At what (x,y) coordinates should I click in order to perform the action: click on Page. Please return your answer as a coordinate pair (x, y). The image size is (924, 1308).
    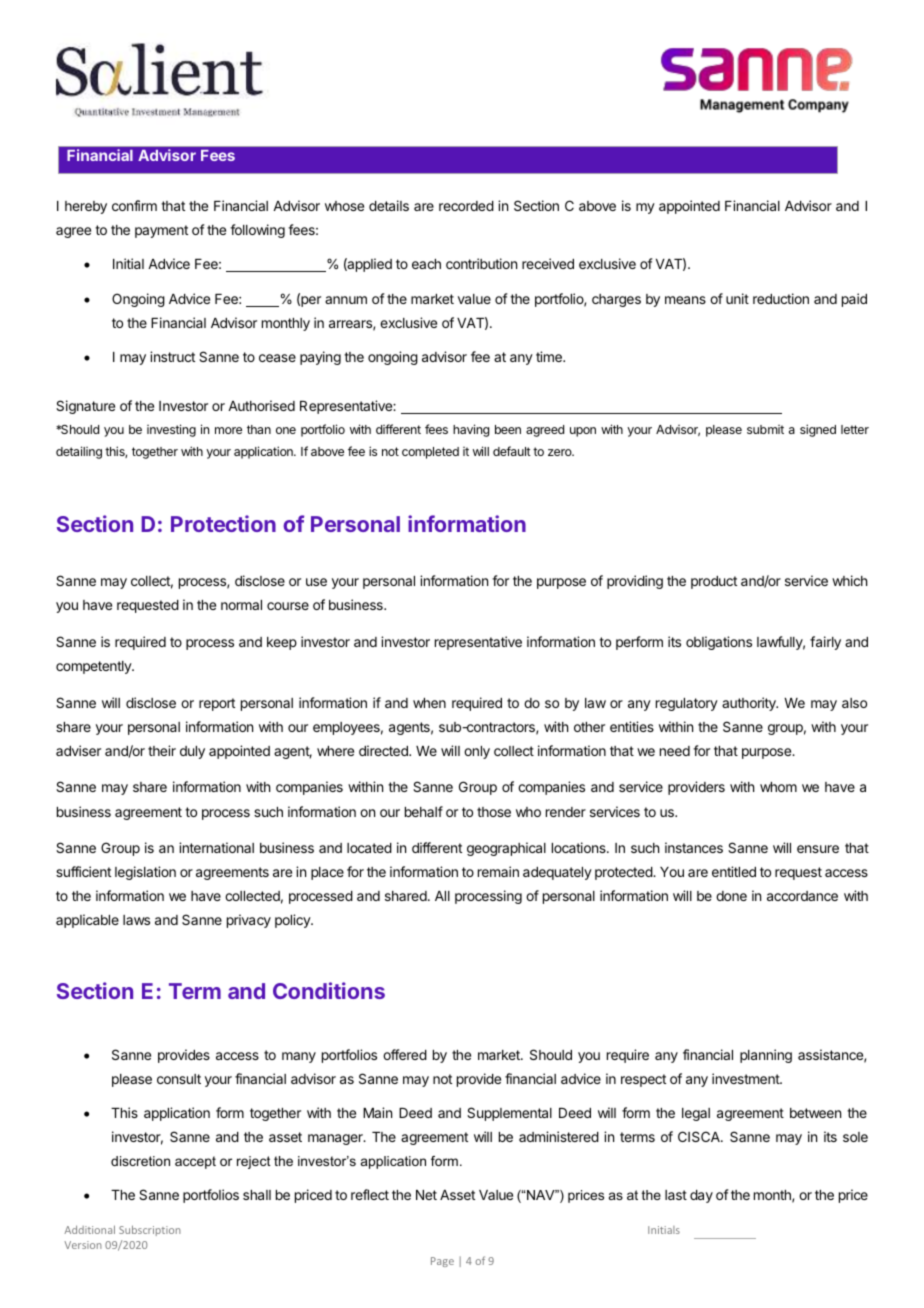
    Looking at the image, I should click on (442, 1262).
